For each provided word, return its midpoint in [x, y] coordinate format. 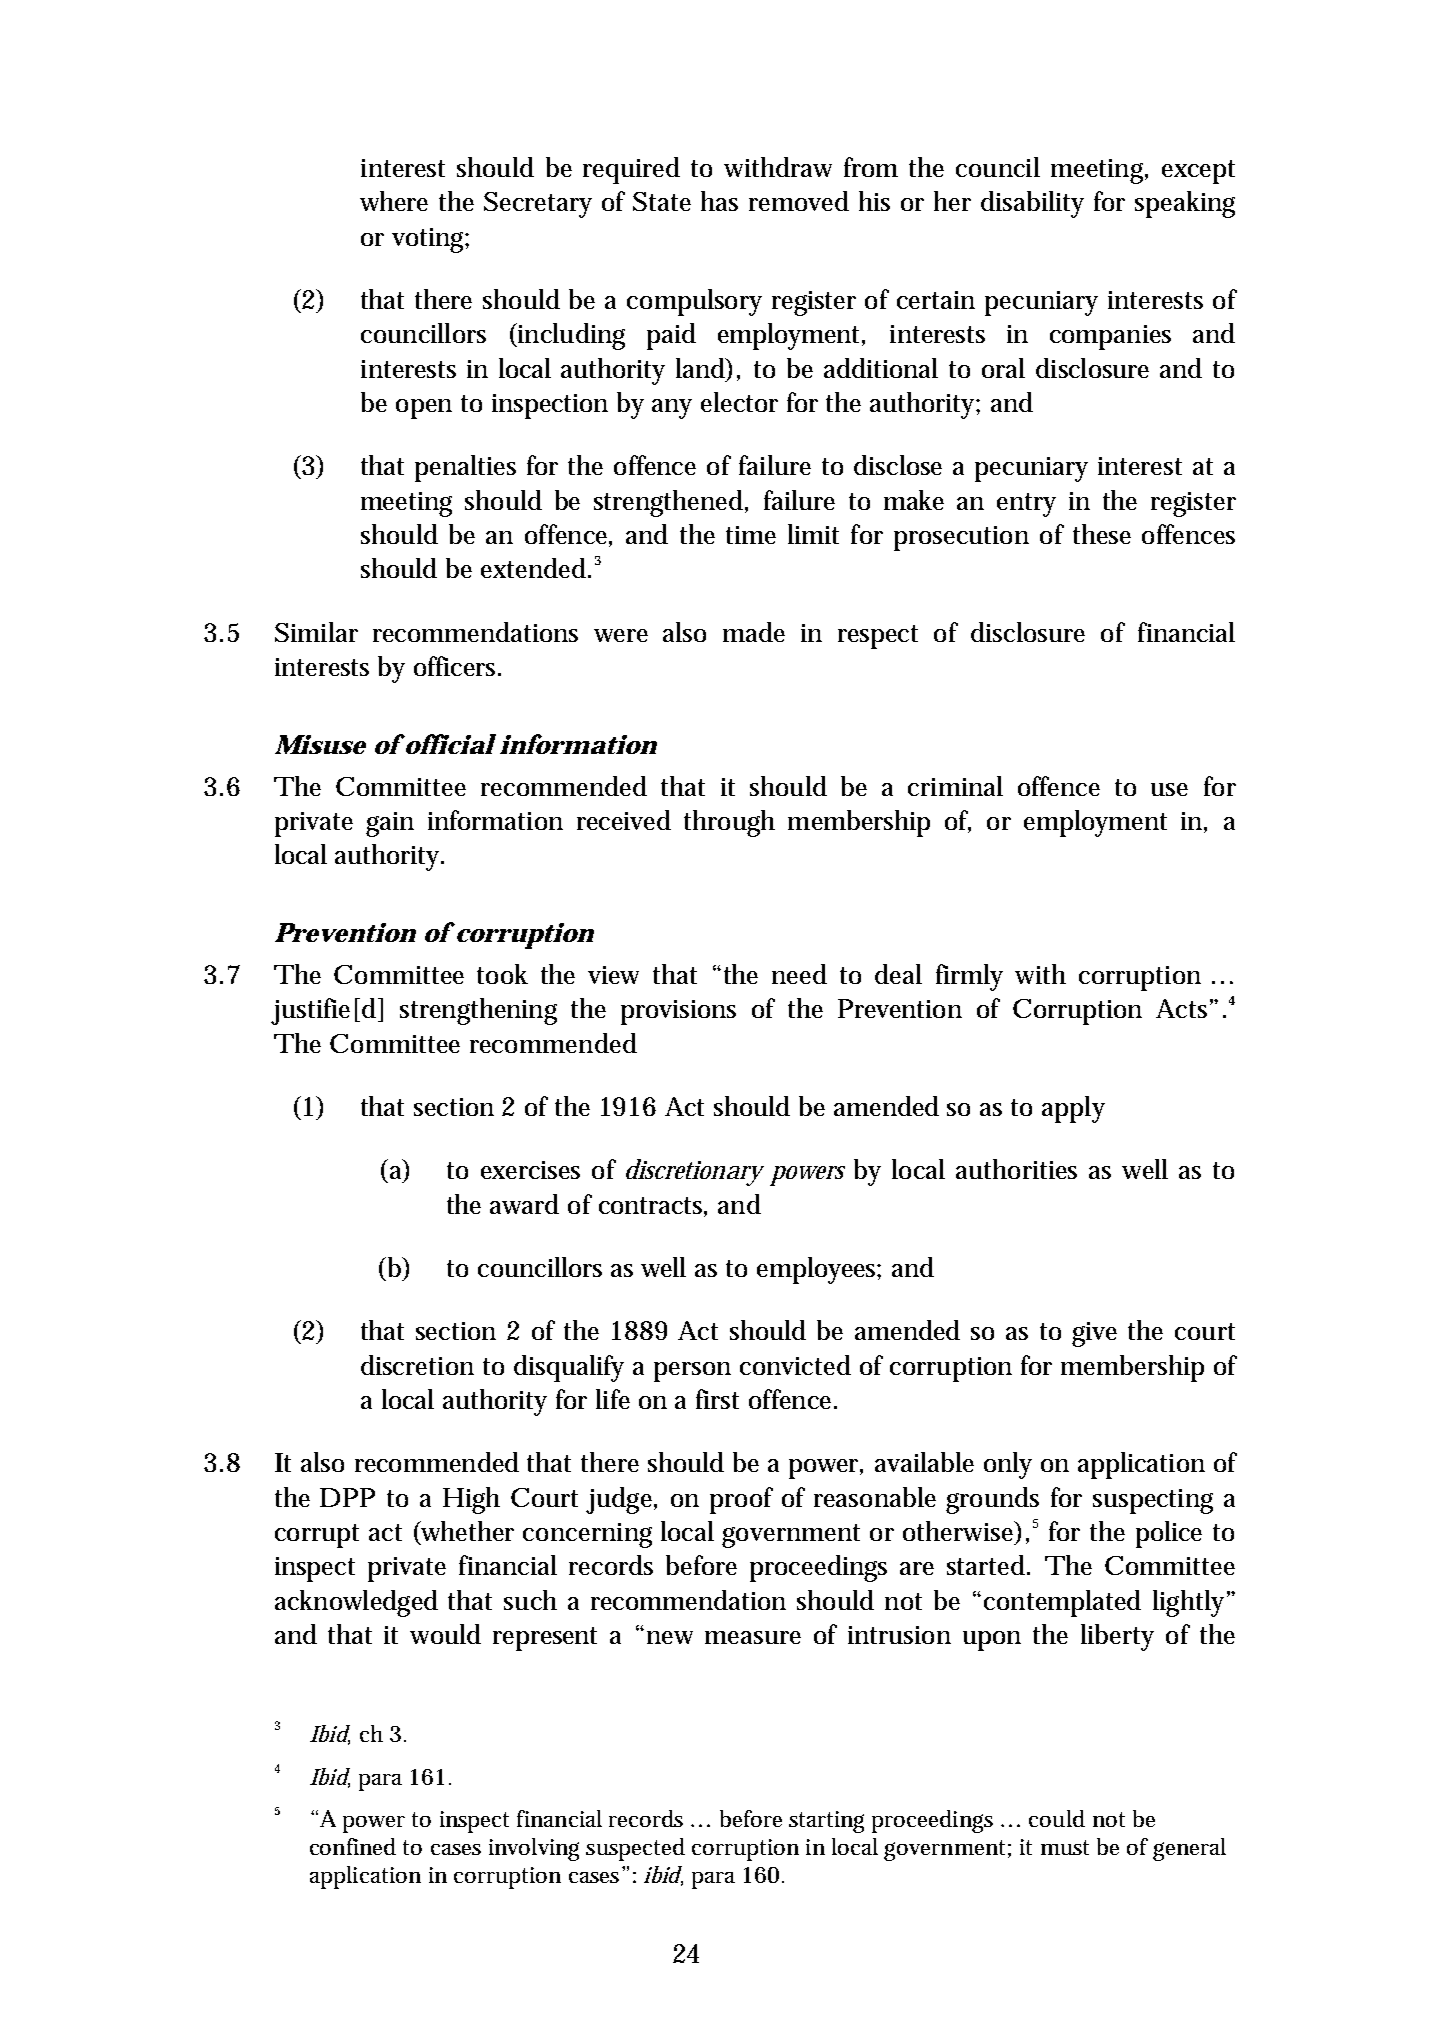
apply [1073, 1109]
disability [1032, 204]
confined [353, 1846]
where [394, 201]
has [719, 201]
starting [826, 1822]
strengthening [478, 1011]
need [799, 974]
